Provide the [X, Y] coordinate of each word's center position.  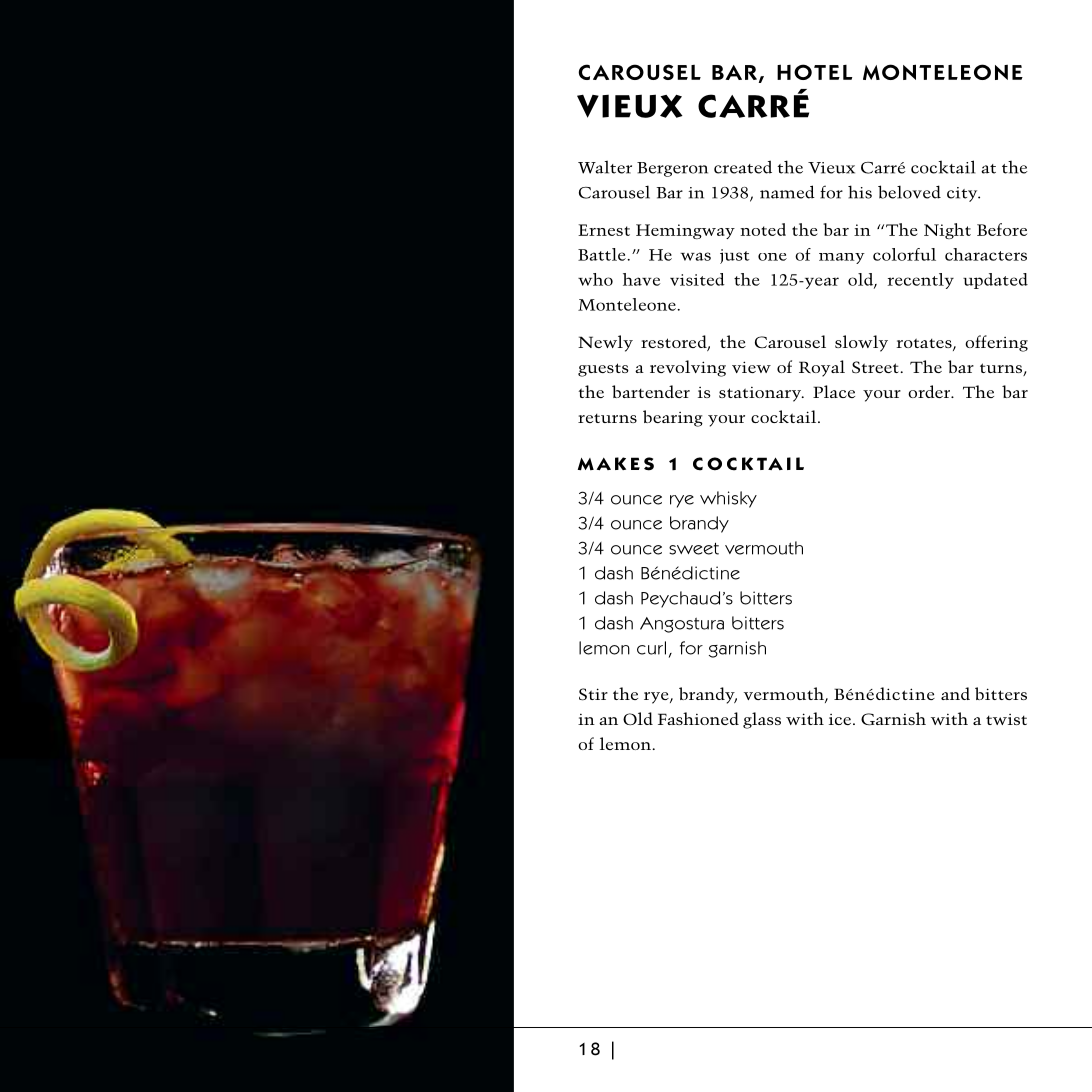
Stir [593, 694]
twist [1006, 719]
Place [834, 391]
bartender [651, 391]
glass [762, 720]
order [930, 391]
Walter [605, 167]
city [963, 194]
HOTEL [814, 72]
